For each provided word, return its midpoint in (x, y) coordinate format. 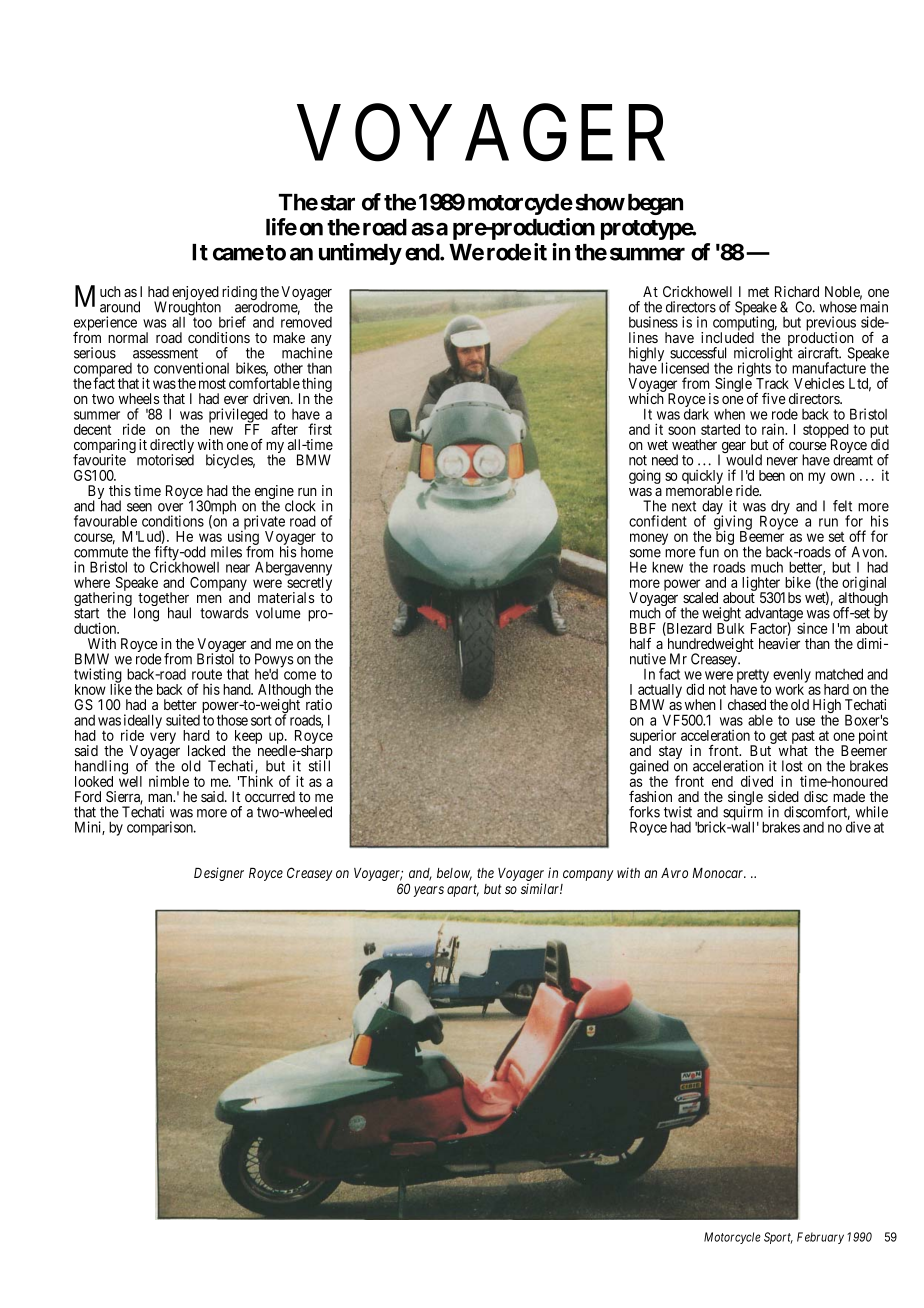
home (317, 552)
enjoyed (195, 294)
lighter (762, 585)
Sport (778, 1238)
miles (226, 552)
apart (463, 890)
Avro (674, 873)
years (429, 891)
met (758, 292)
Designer (219, 874)
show (600, 202)
